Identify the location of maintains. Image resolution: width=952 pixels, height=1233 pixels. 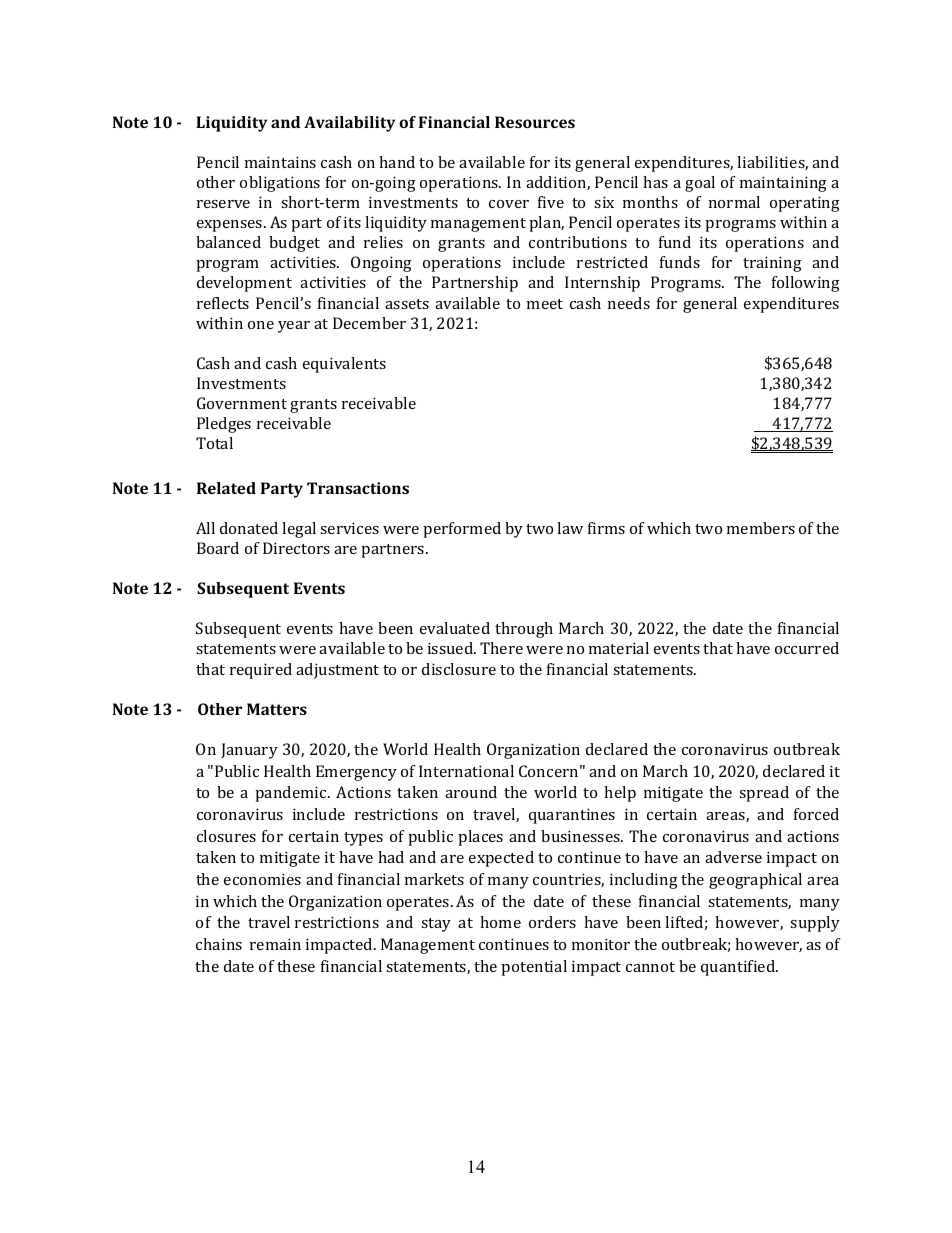
(280, 162).
